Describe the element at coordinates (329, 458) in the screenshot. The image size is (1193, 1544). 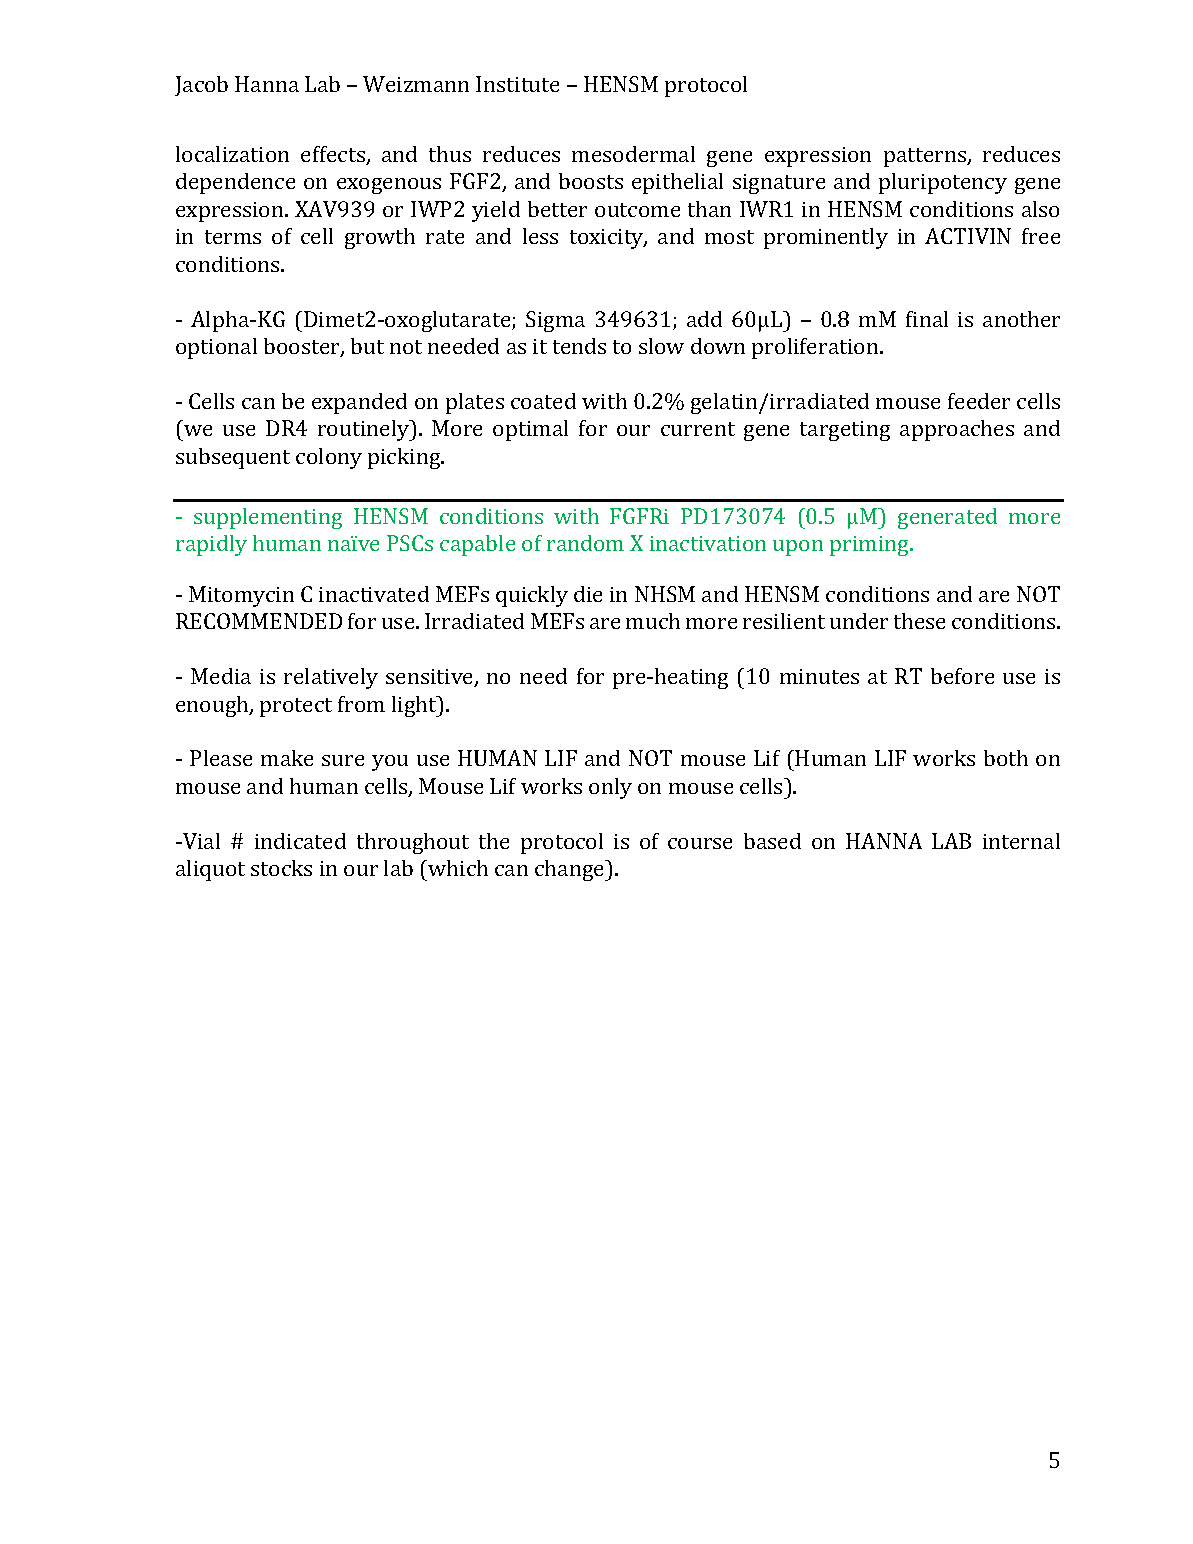
I see `colony` at that location.
